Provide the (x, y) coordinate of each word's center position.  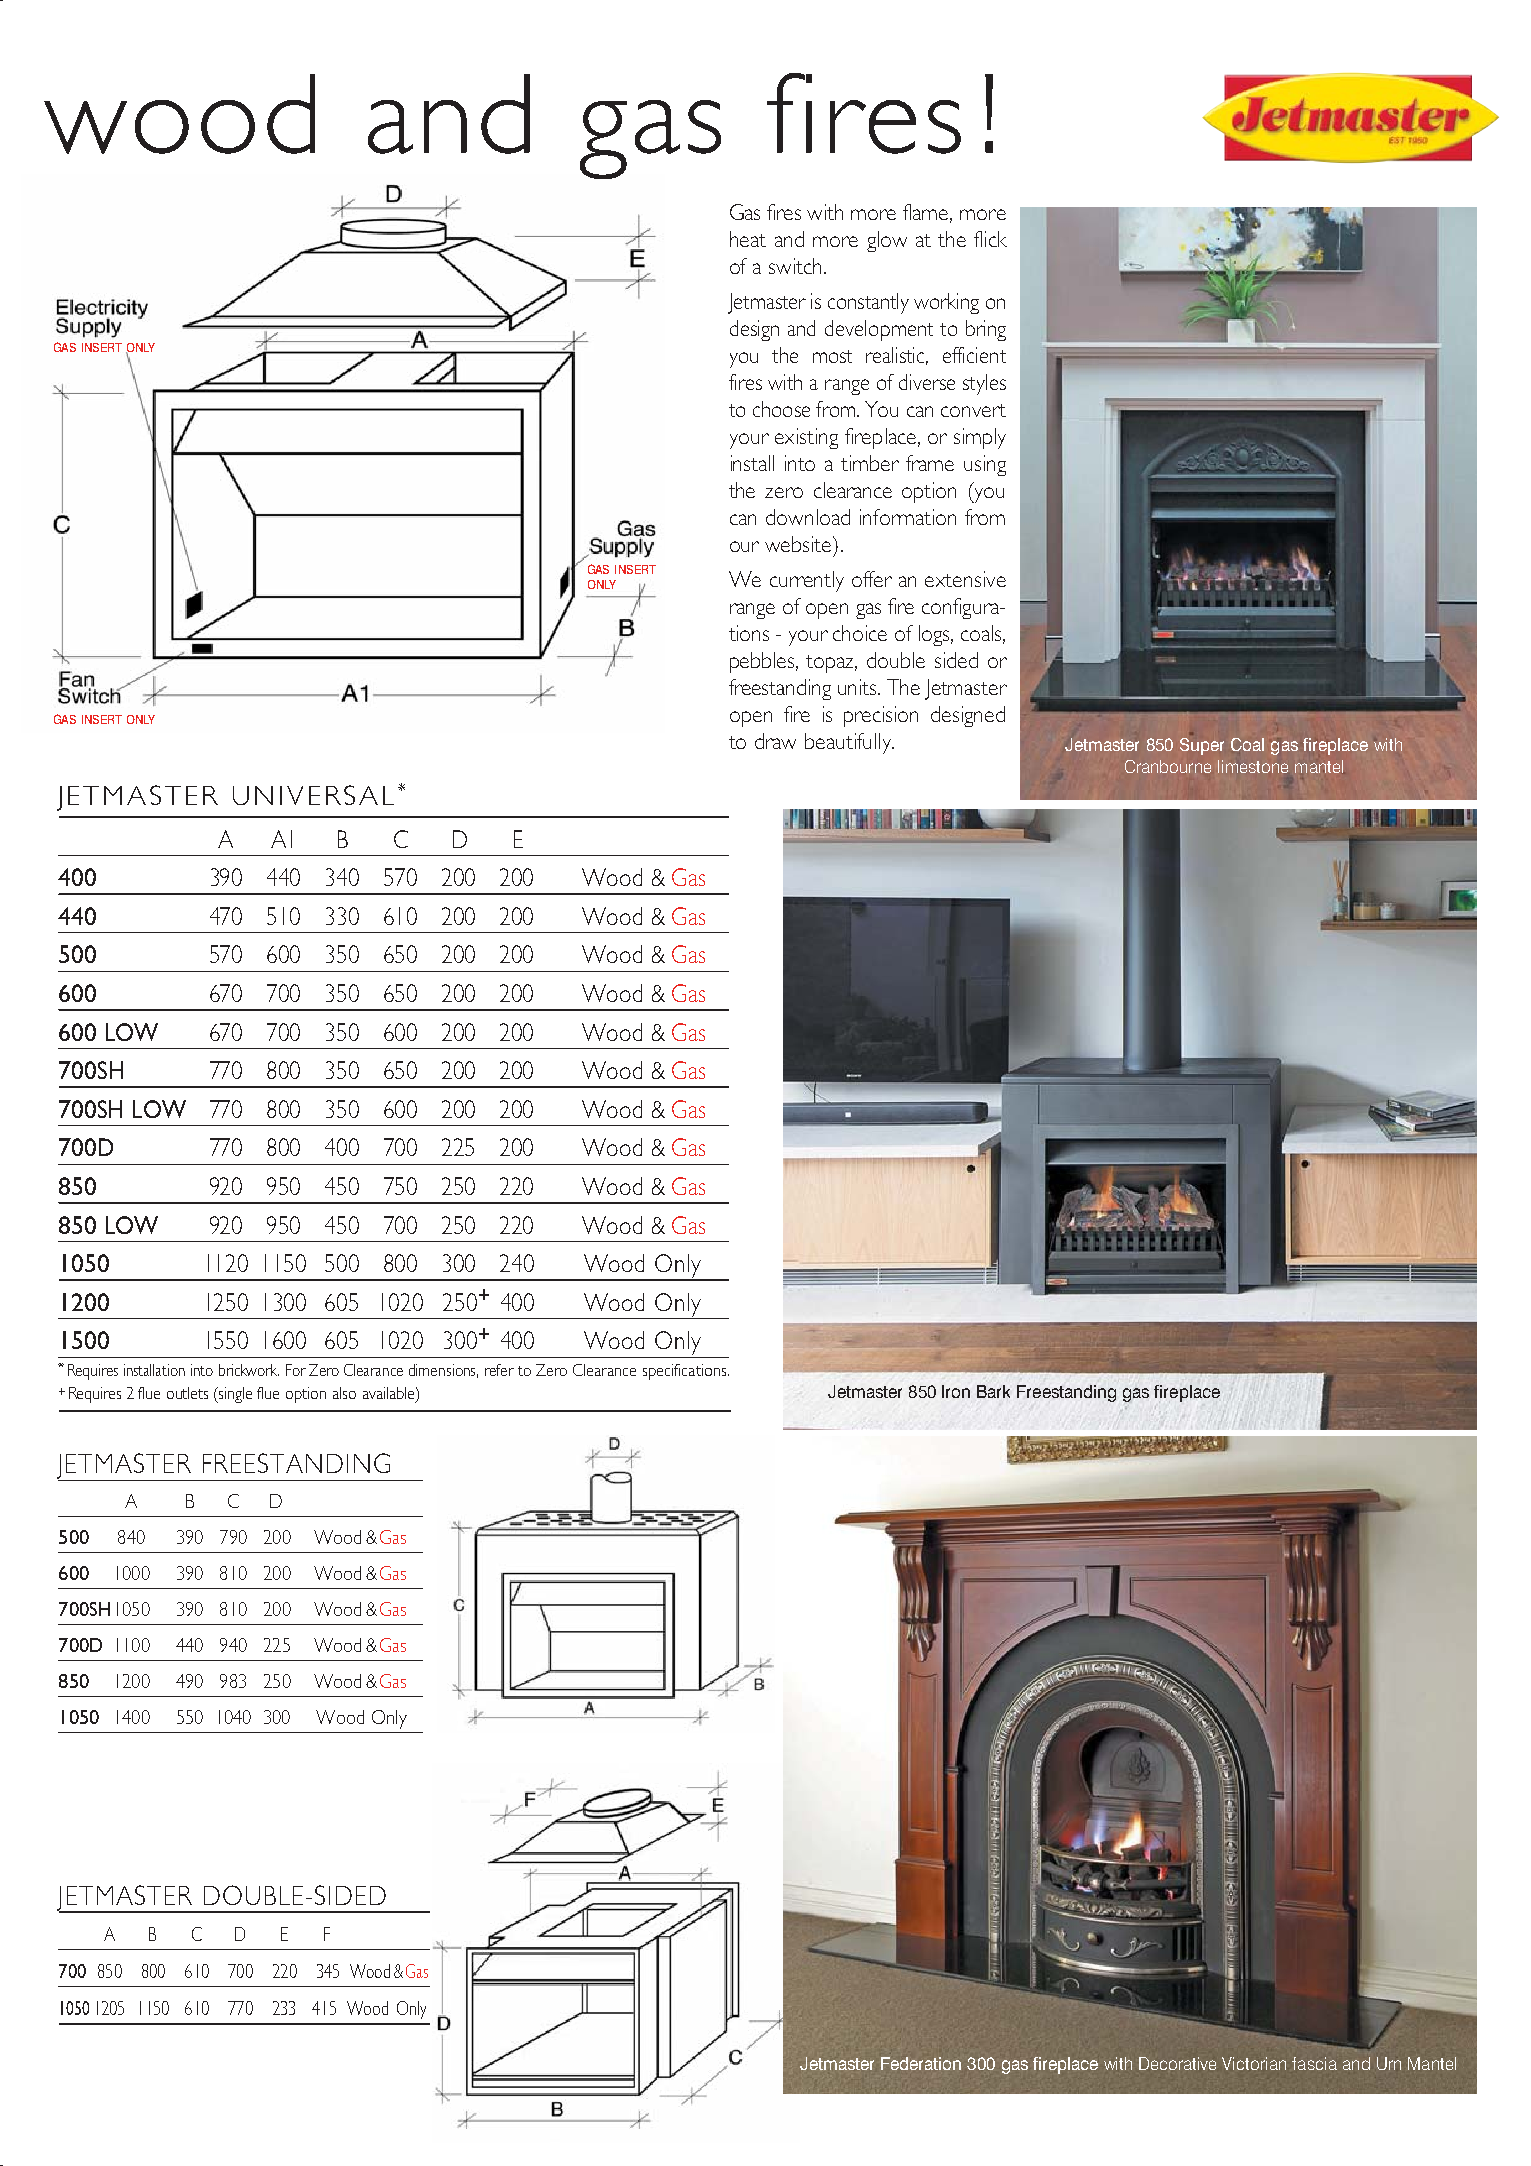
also (344, 1393)
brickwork (249, 1370)
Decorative (1177, 2063)
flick (990, 239)
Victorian (1254, 2063)
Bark (993, 1391)
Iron (956, 1391)
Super (1202, 746)
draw (775, 741)
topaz (831, 664)
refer (499, 1370)
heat (748, 239)
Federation (921, 2063)
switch (795, 266)
